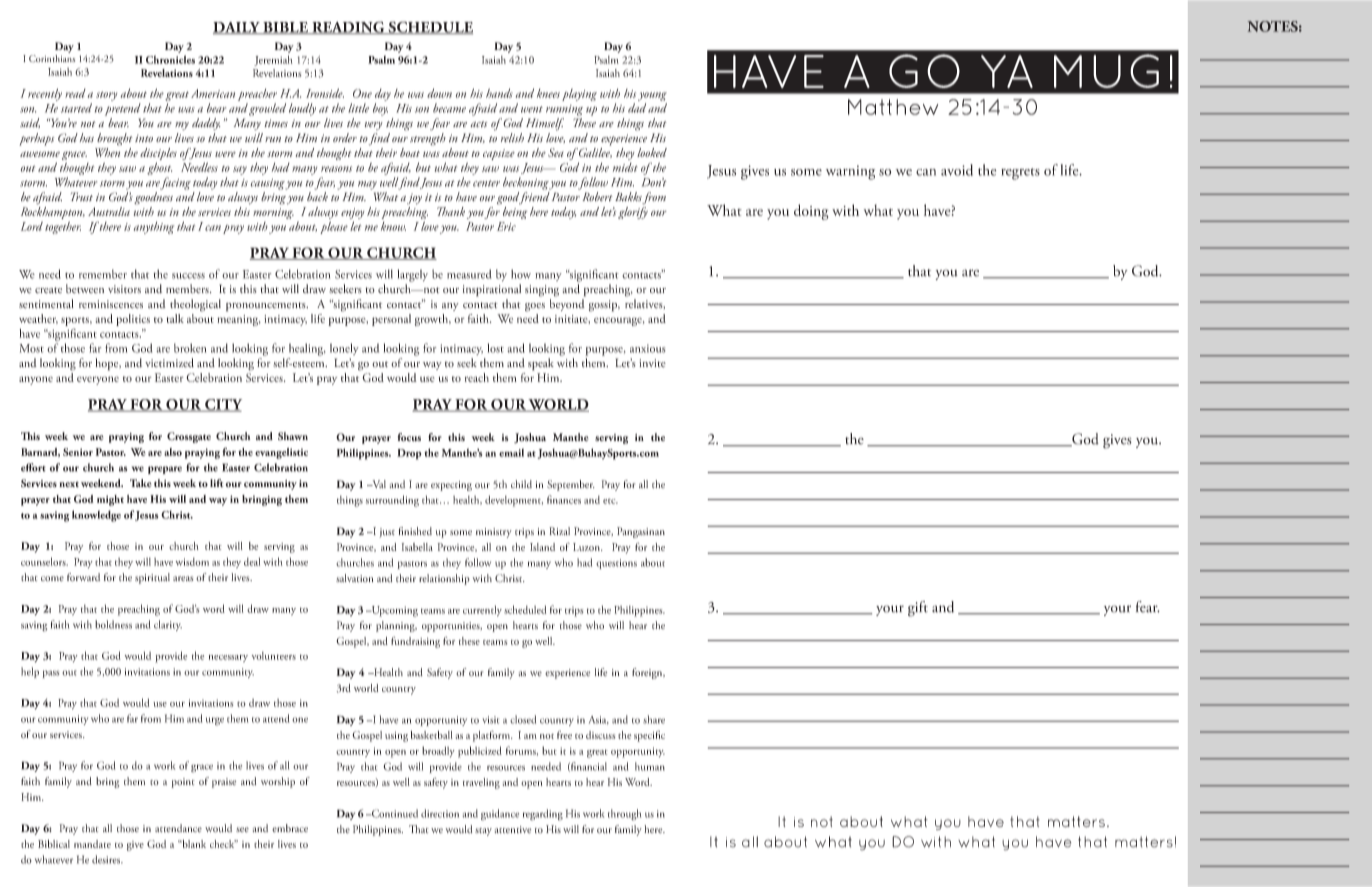 This screenshot has width=1372, height=887. Describe the element at coordinates (548, 93) in the screenshot. I see `knees` at that location.
